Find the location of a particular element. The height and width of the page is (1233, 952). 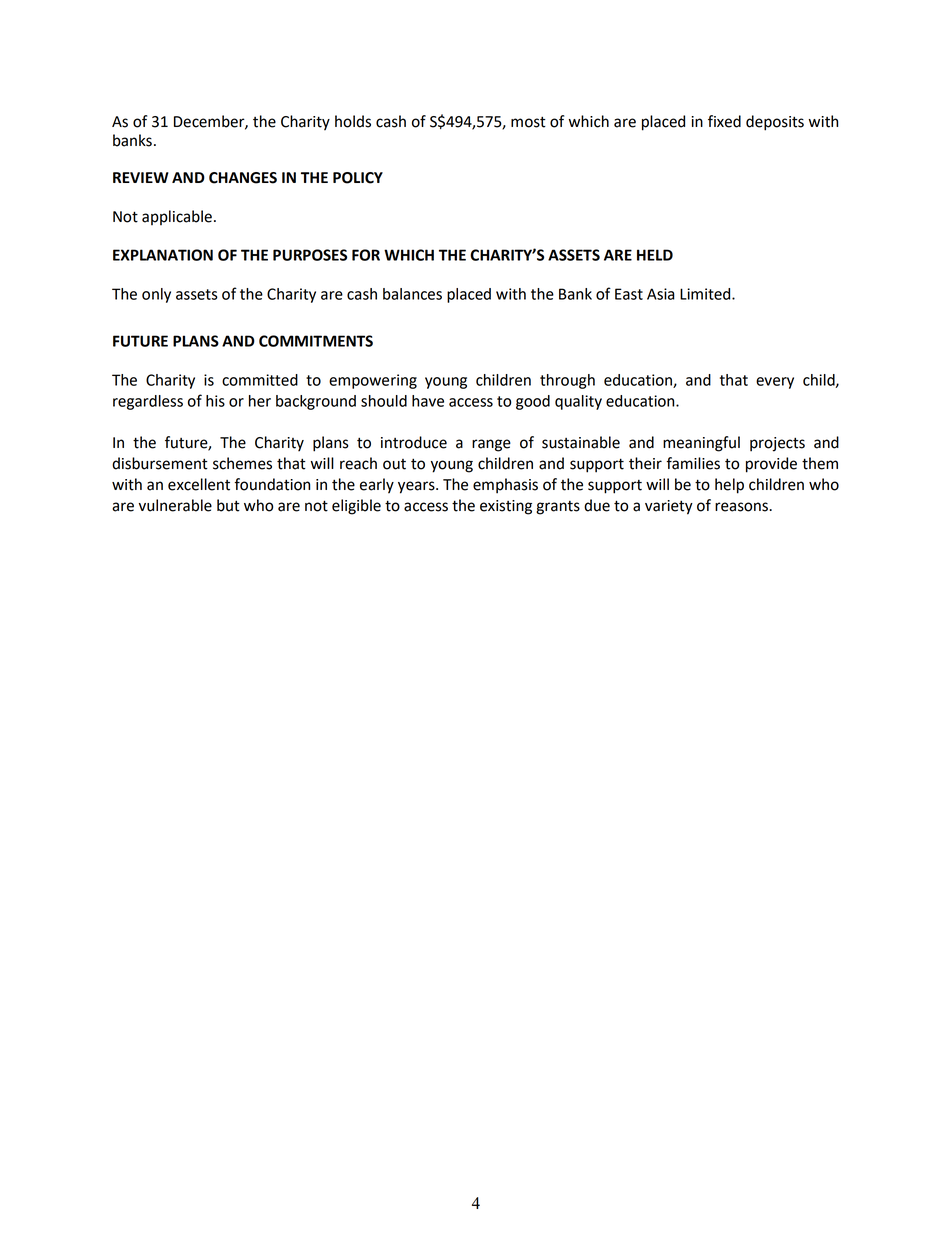

balances is located at coordinates (412, 294).
